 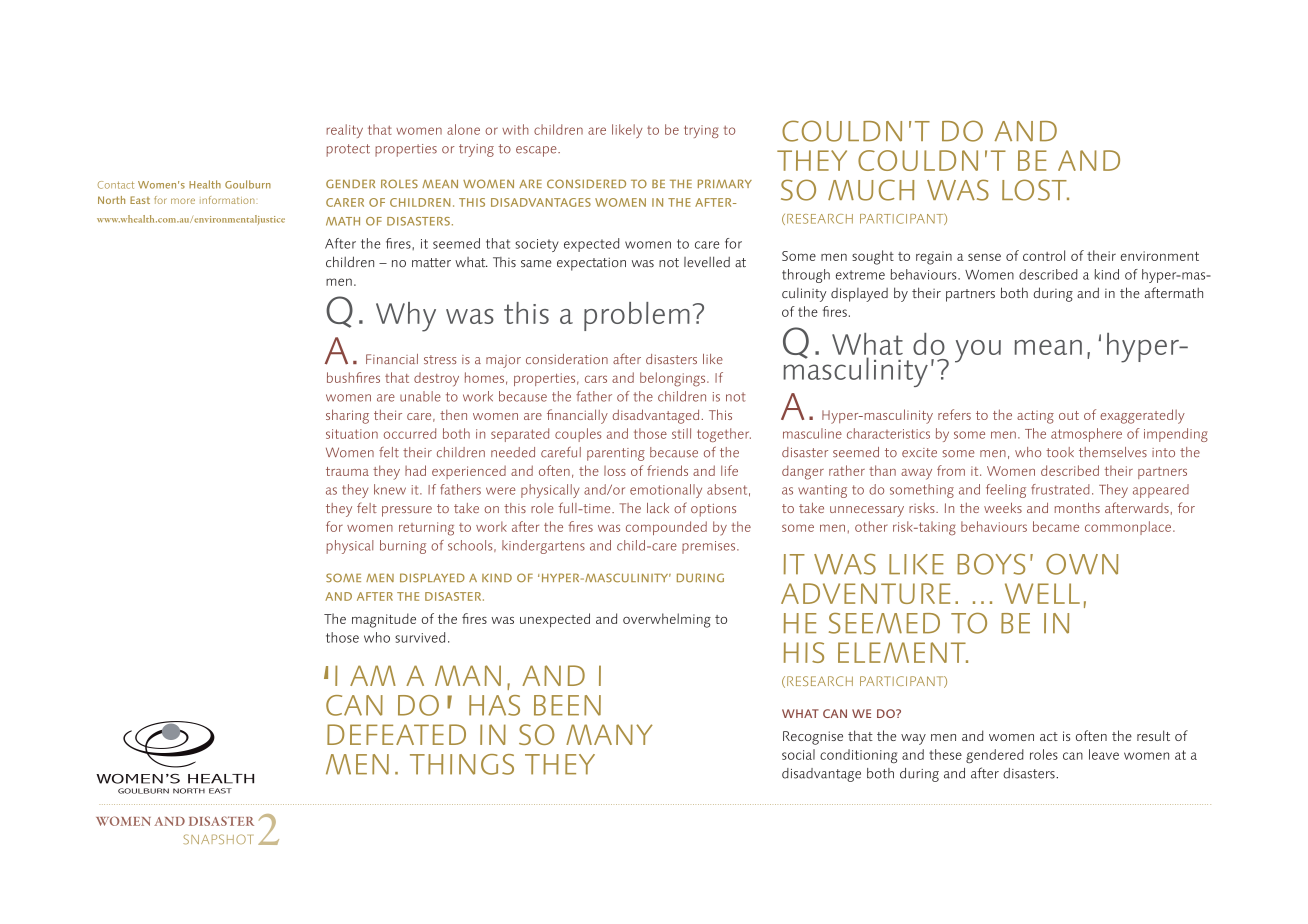 I want to click on burning, so click(x=403, y=547).
